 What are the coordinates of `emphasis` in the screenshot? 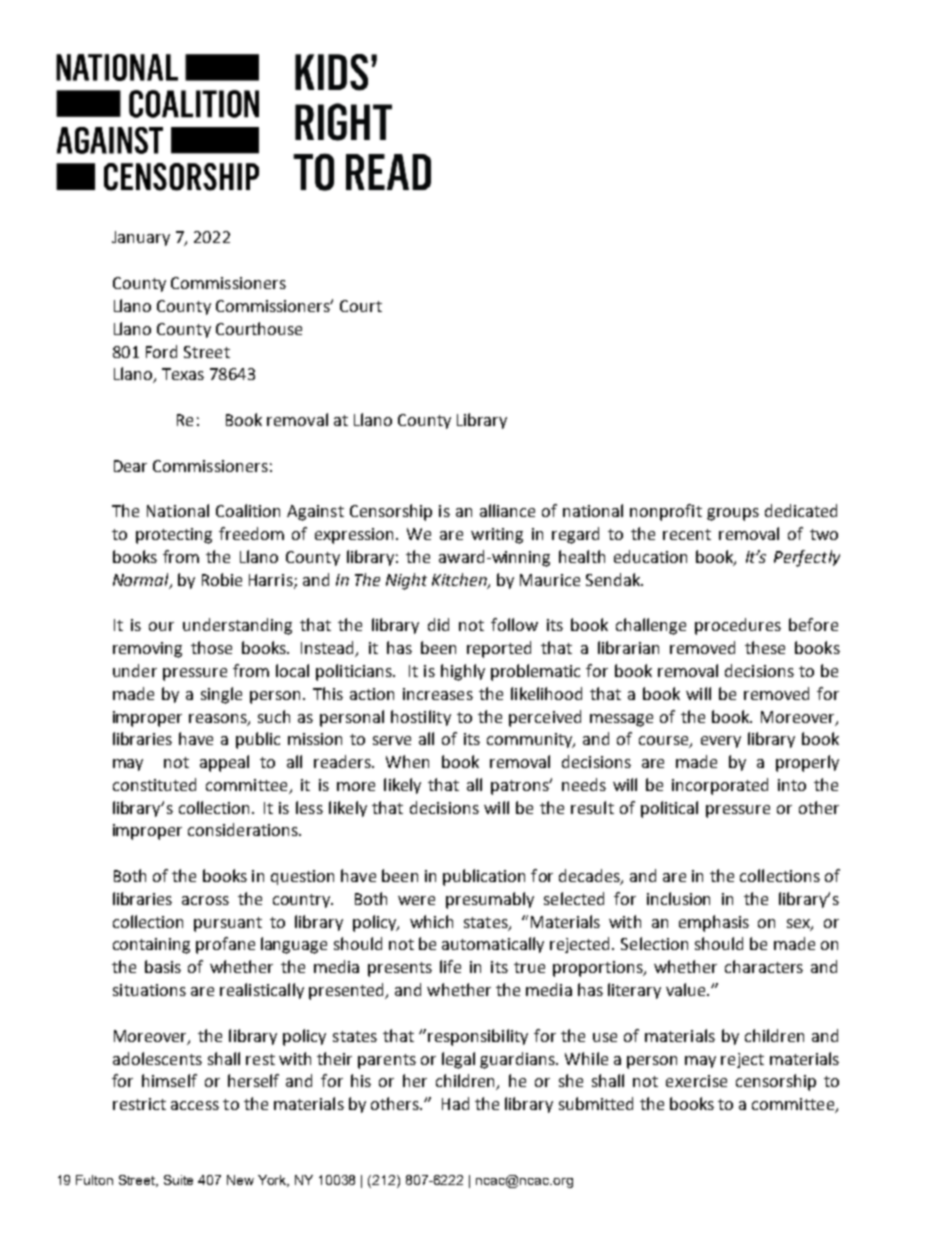 It's located at (714, 923).
